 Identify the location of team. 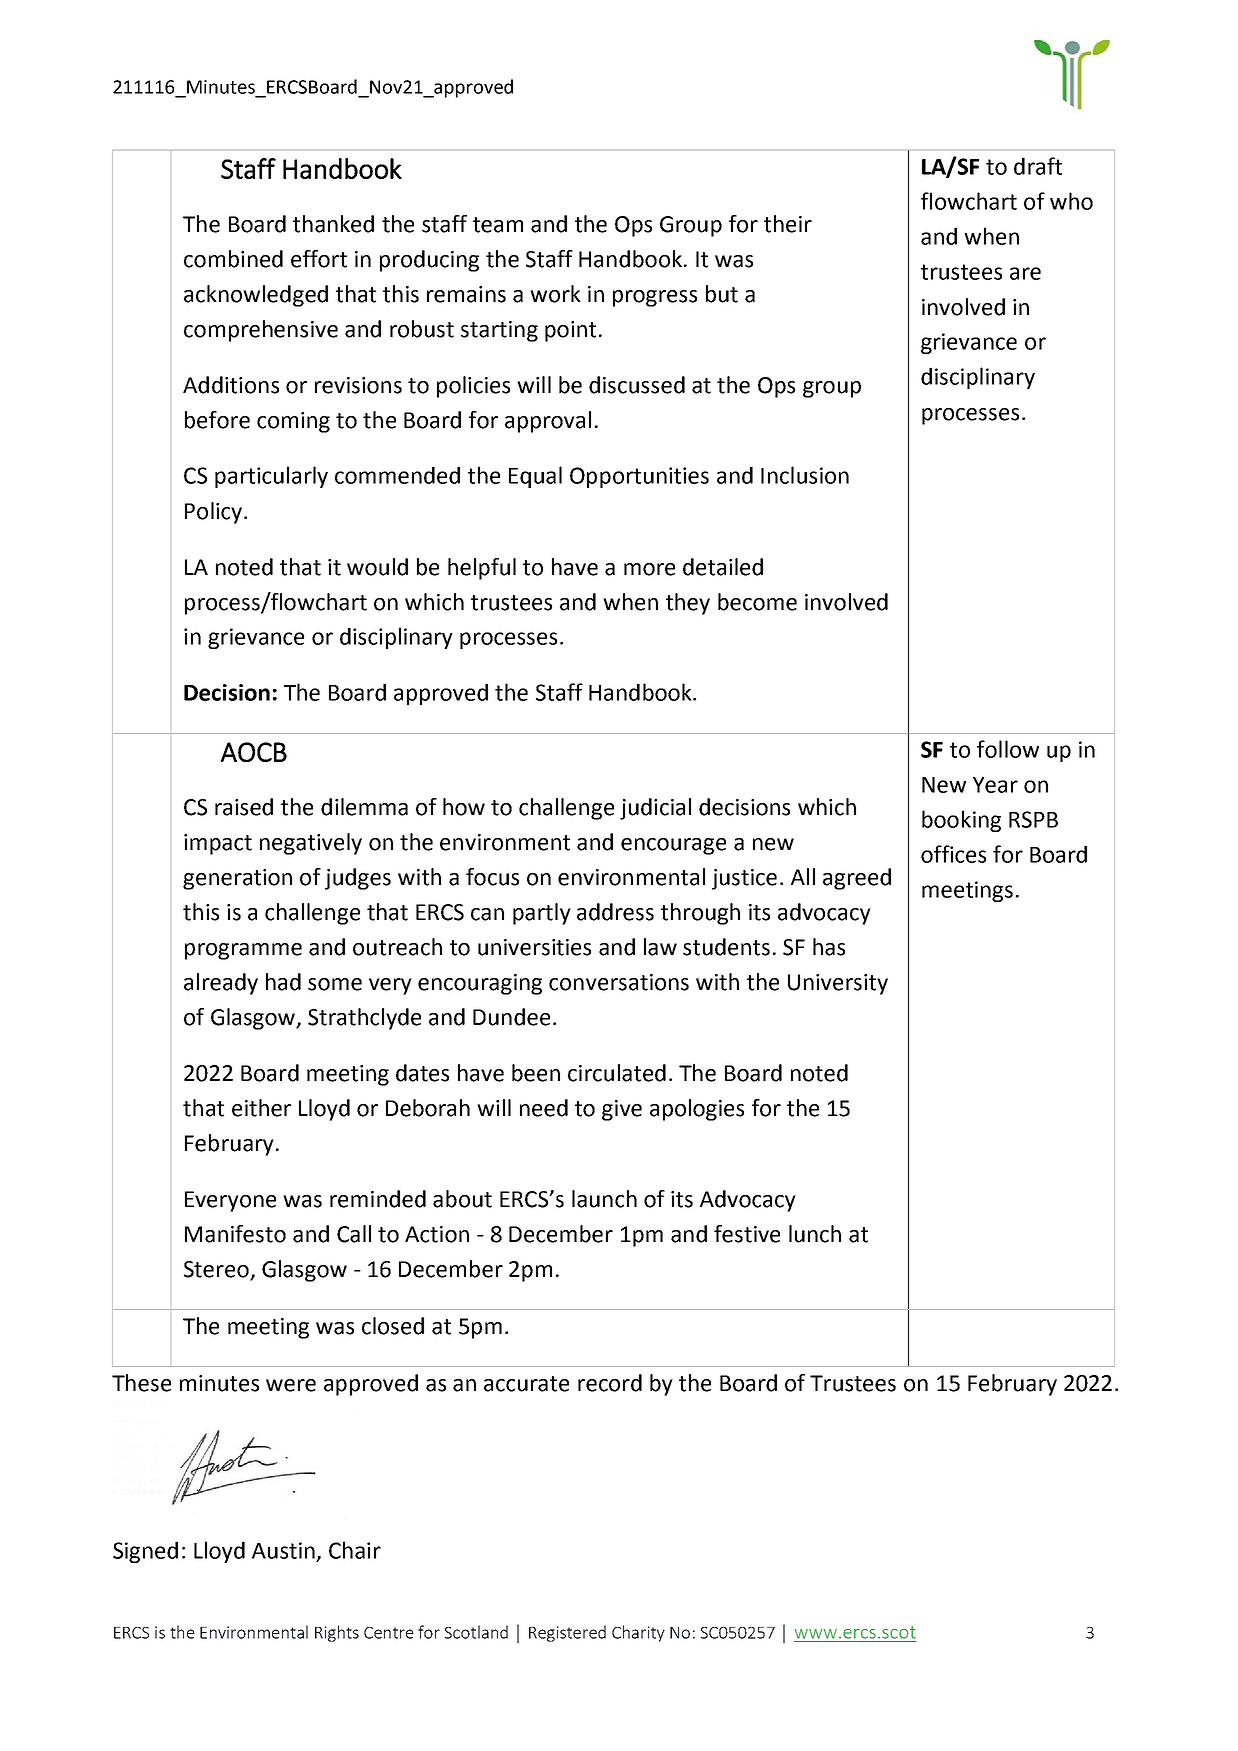
(498, 225).
